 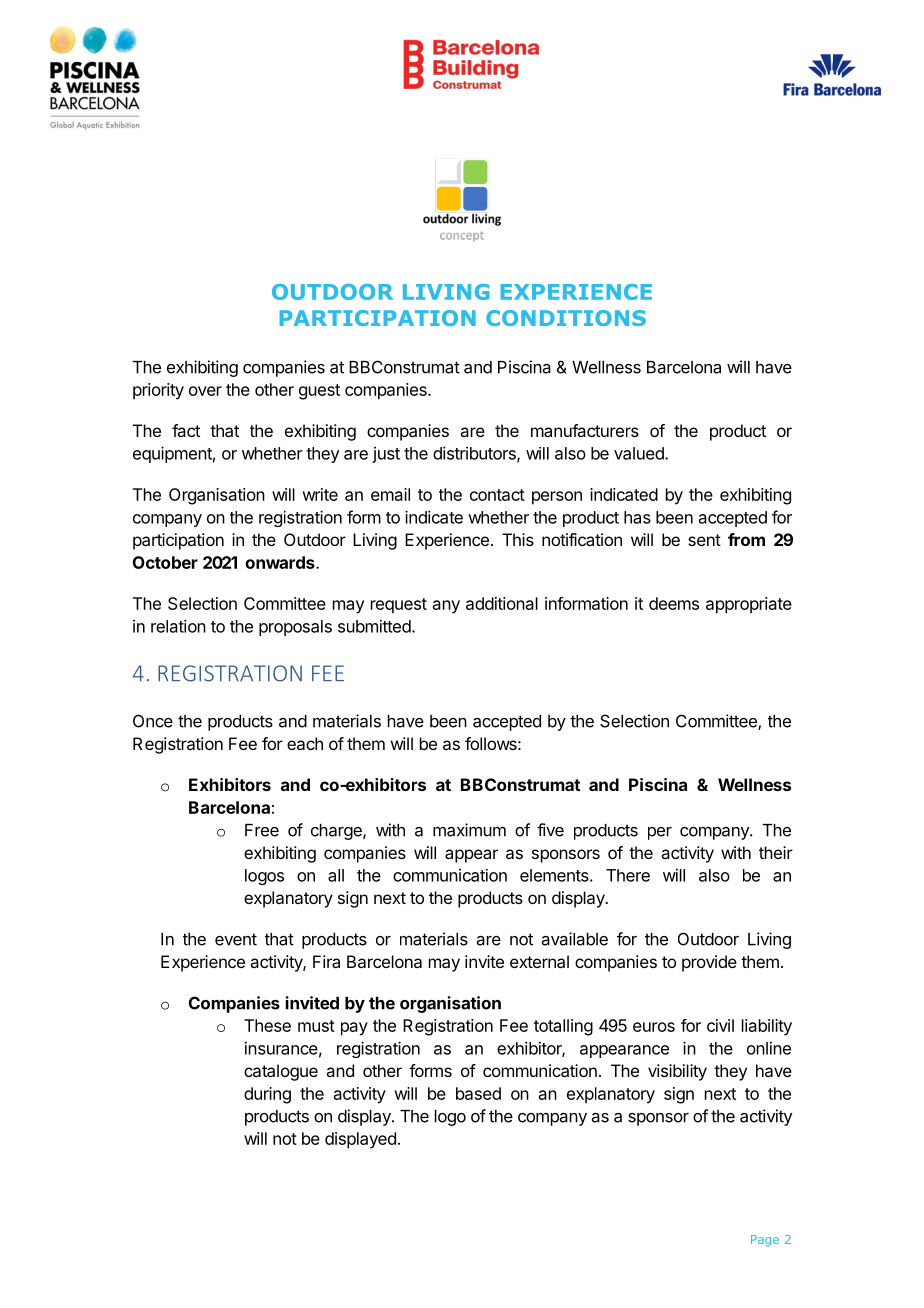 What do you see at coordinates (205, 391) in the screenshot?
I see `over` at bounding box center [205, 391].
